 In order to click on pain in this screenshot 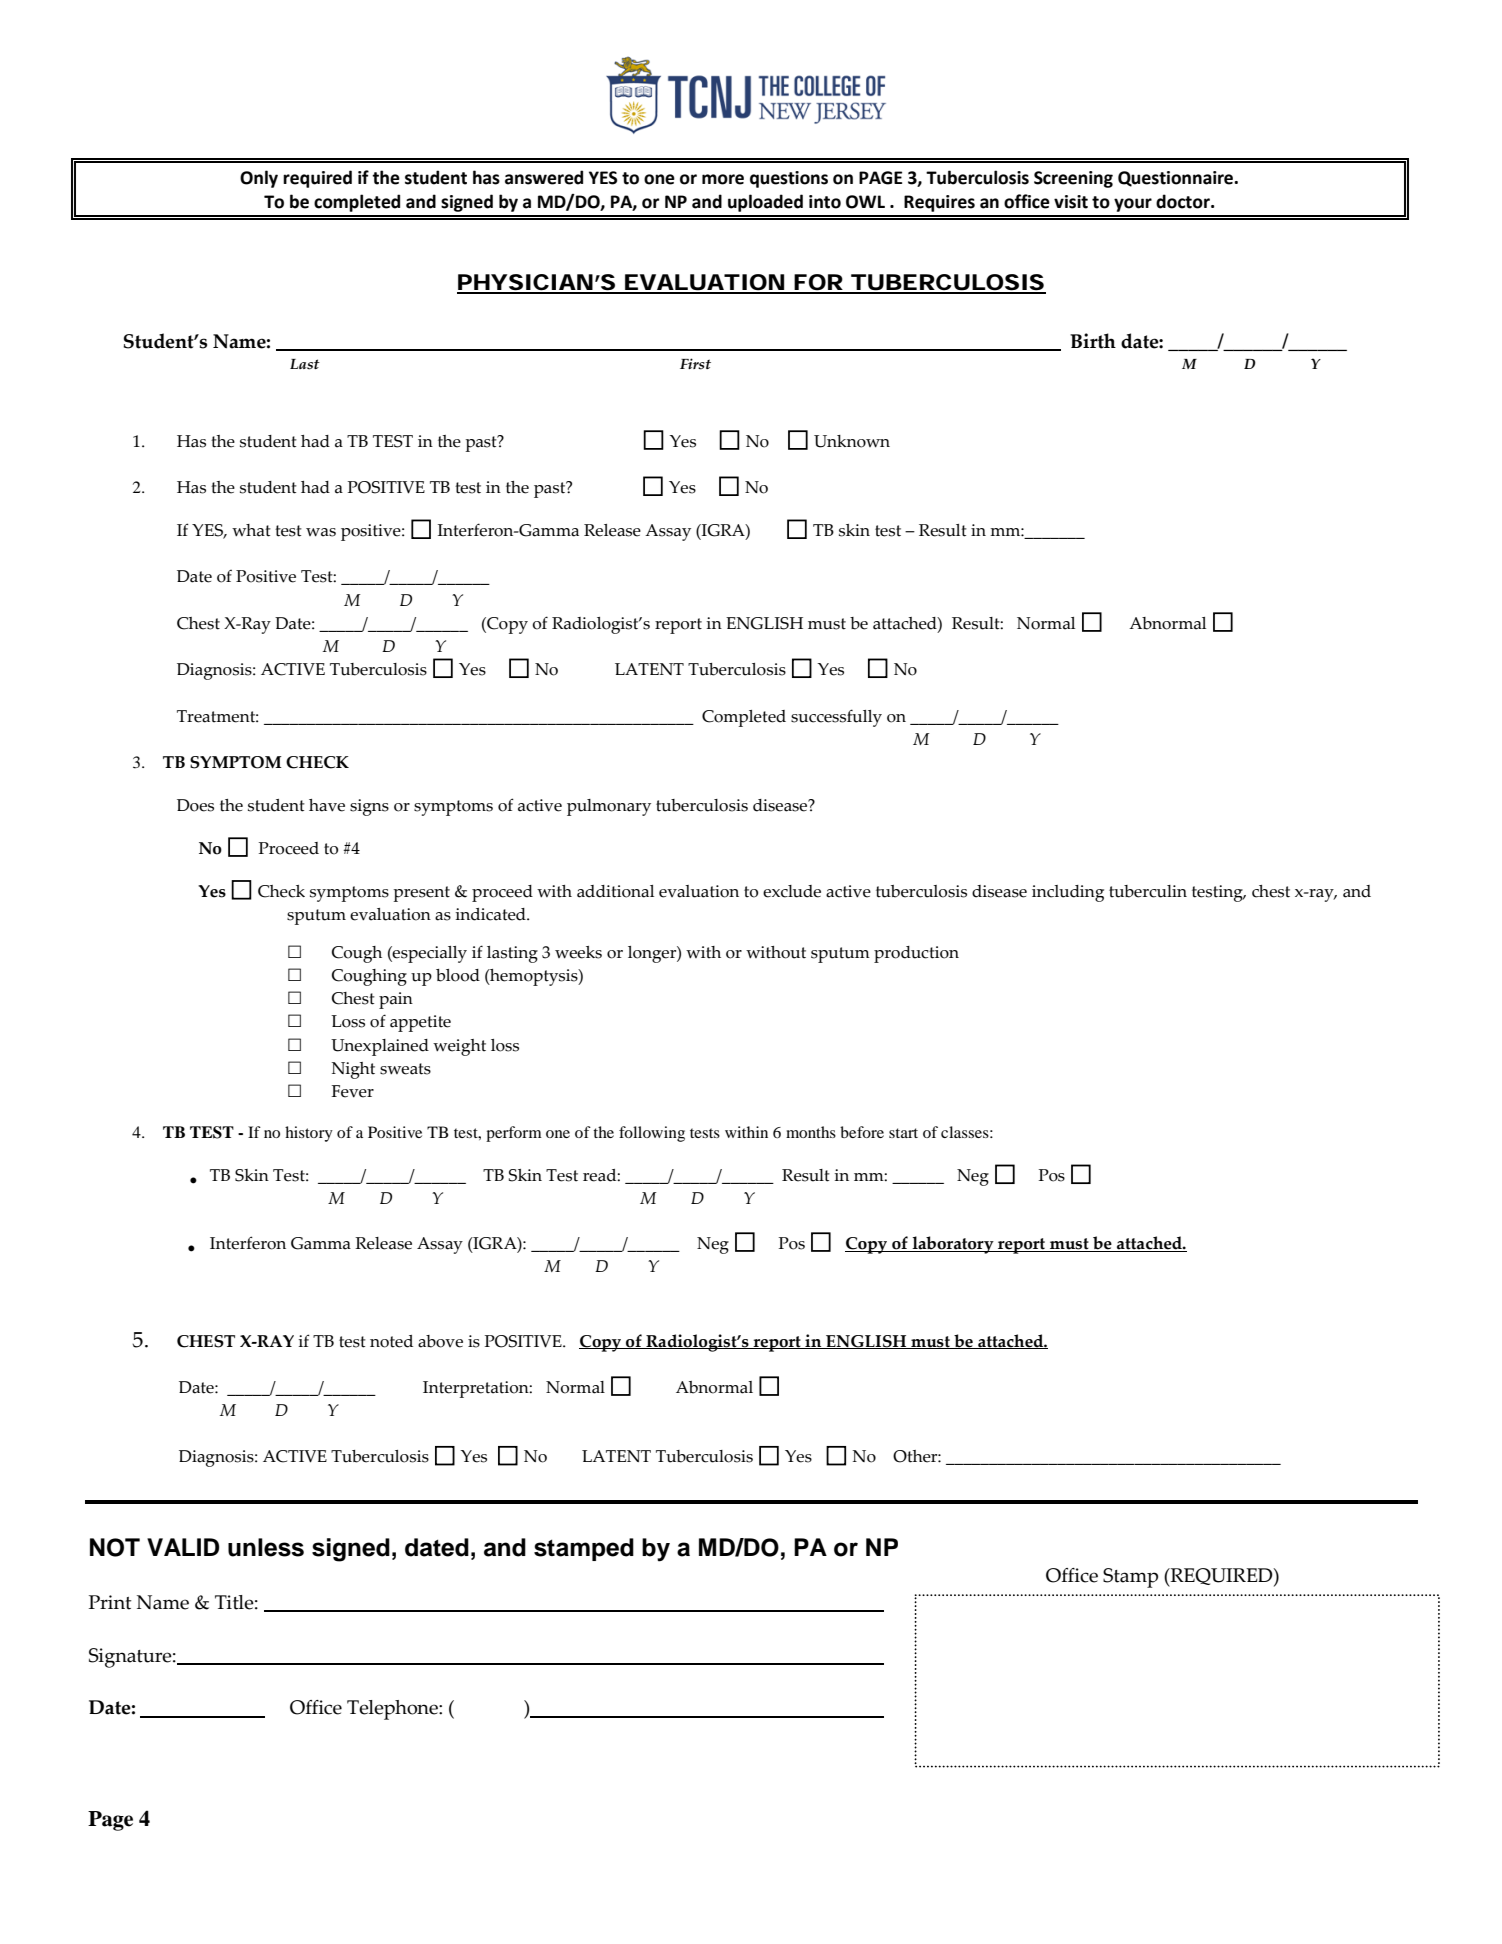, I will do `click(396, 1000)`.
